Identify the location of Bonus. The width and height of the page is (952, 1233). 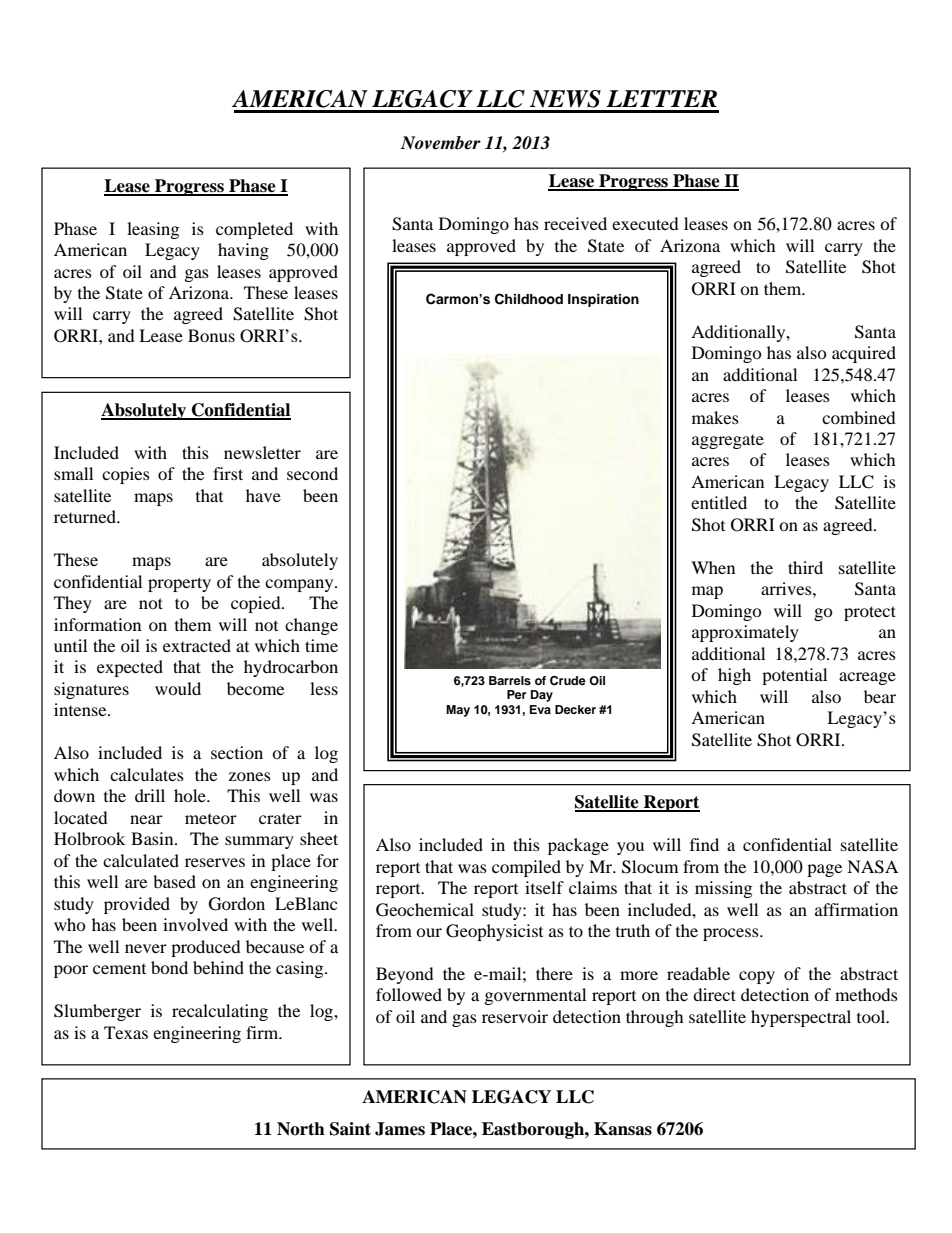
(211, 335).
